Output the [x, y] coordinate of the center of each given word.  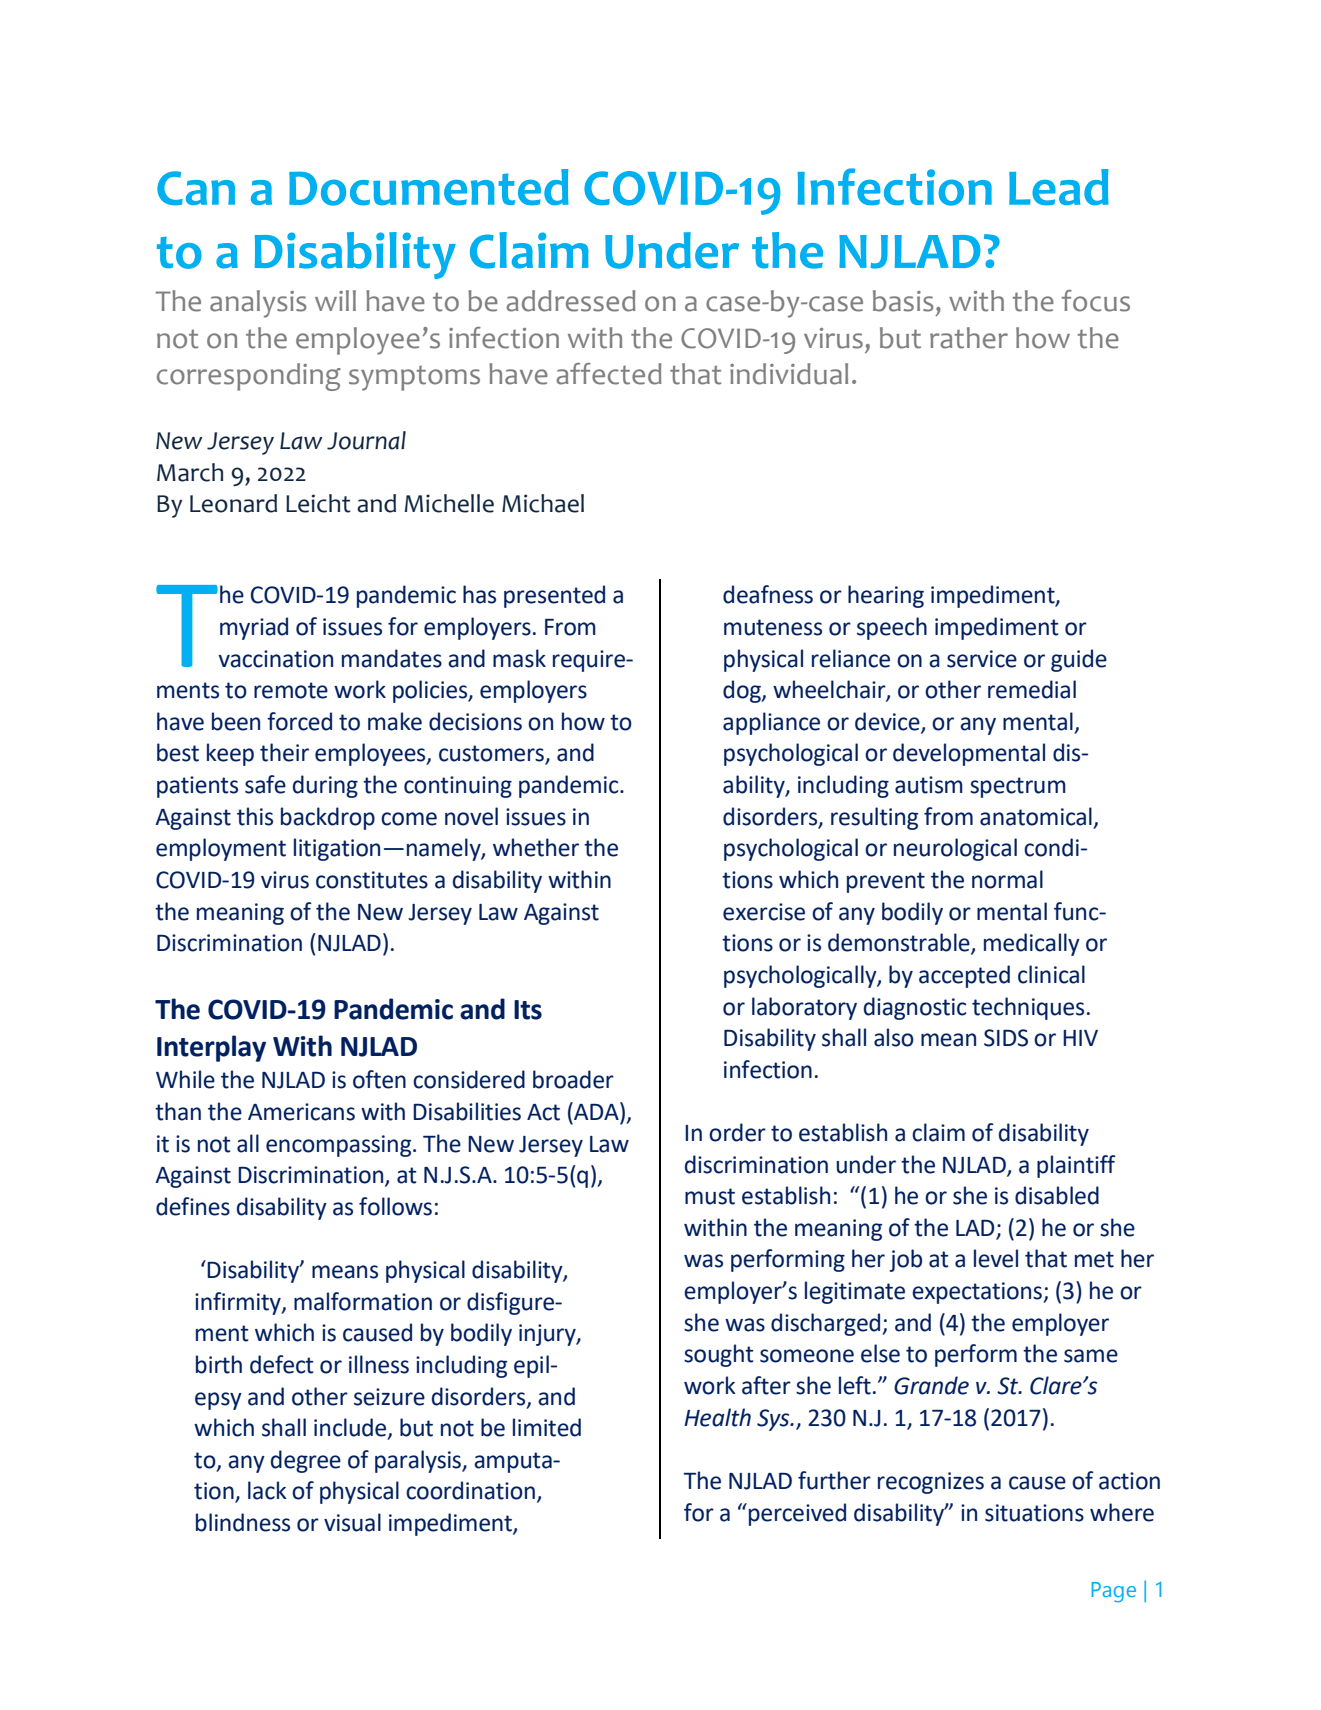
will [335, 300]
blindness [243, 1522]
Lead [1059, 187]
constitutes [372, 880]
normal [1007, 879]
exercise [764, 912]
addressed [571, 301]
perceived [797, 1514]
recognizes [931, 1483]
